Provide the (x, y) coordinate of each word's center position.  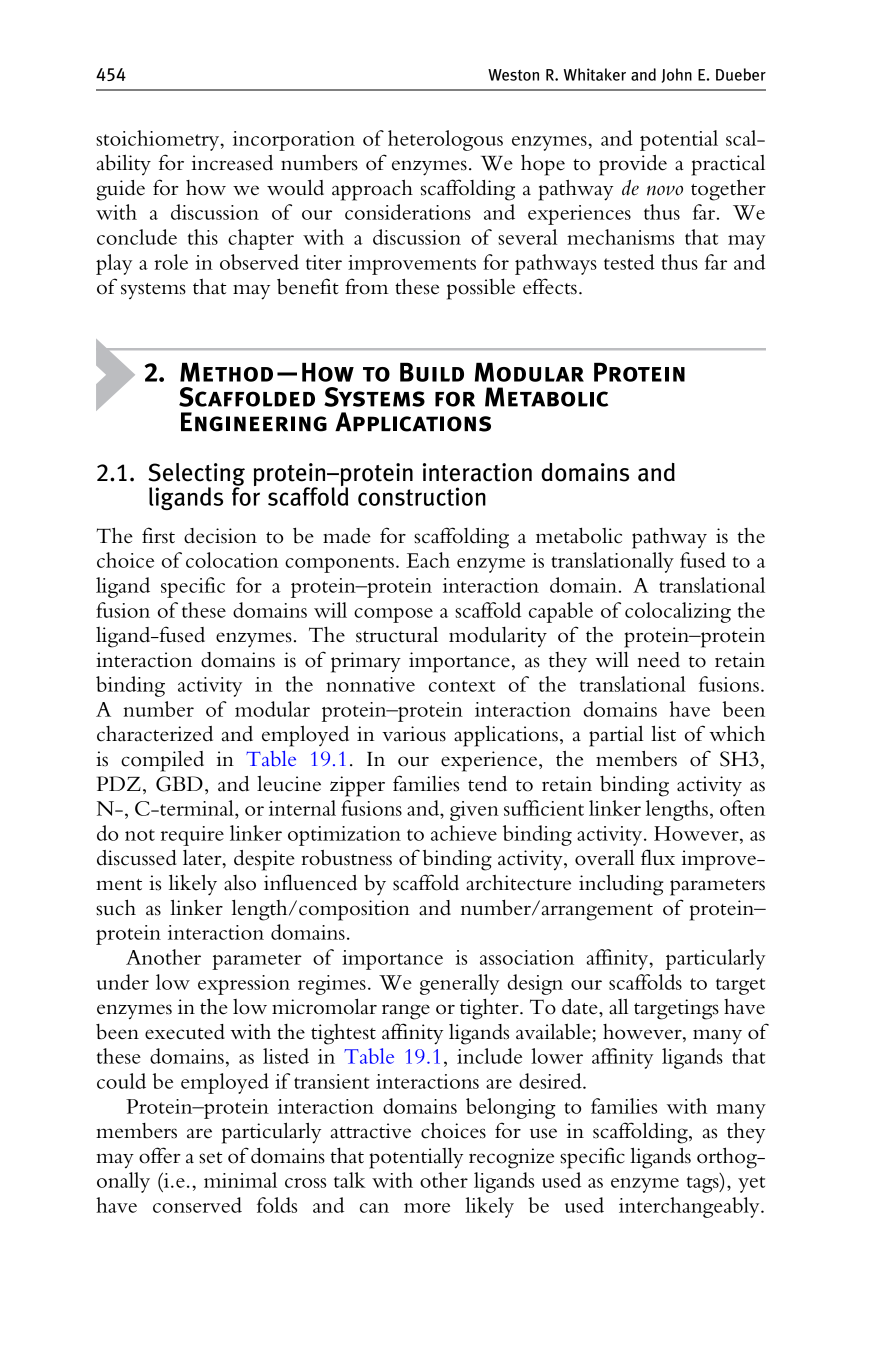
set (210, 1158)
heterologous (445, 140)
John (677, 75)
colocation (232, 560)
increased (232, 163)
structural (397, 635)
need (658, 660)
